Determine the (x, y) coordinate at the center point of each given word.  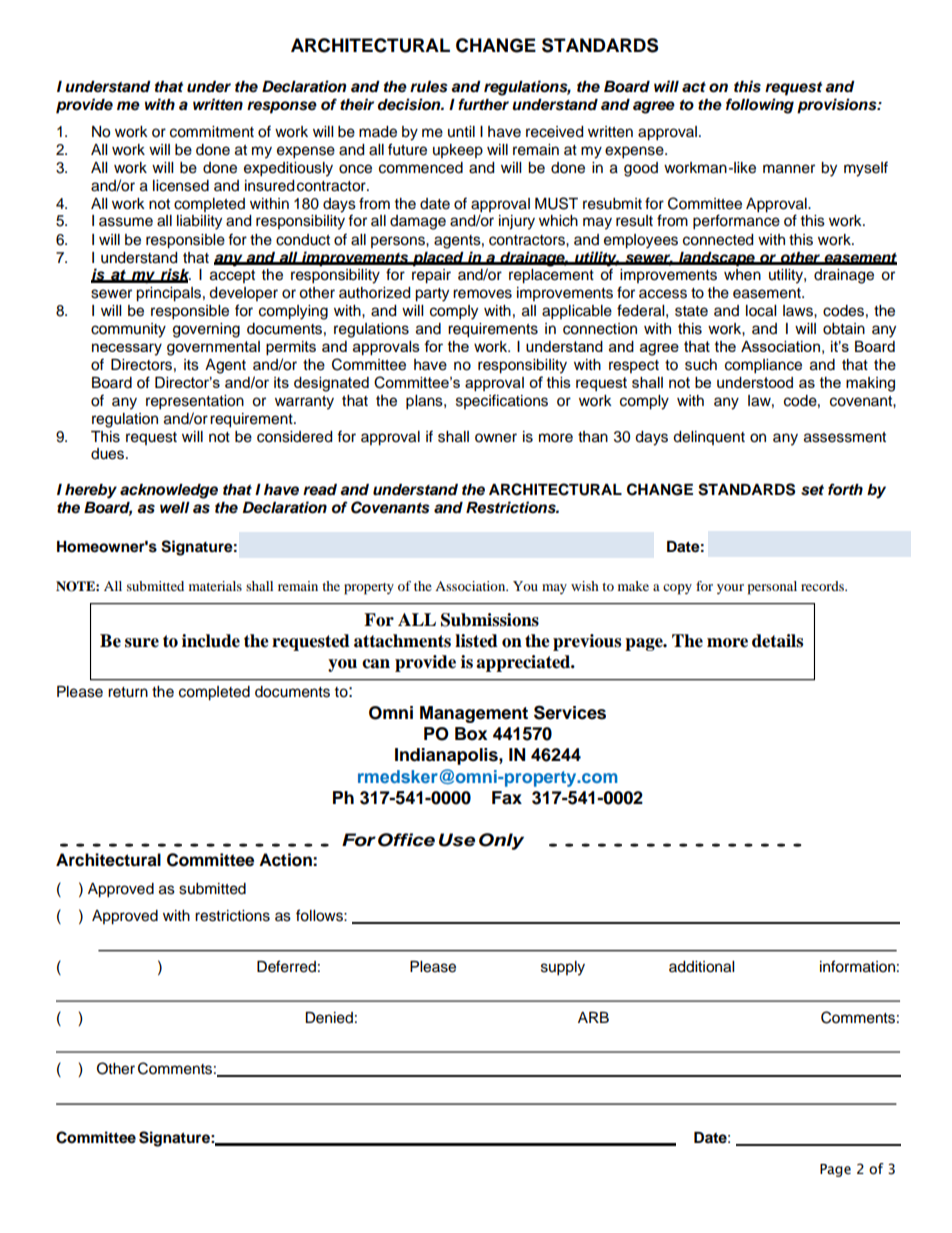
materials (215, 586)
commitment (212, 132)
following (760, 106)
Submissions (490, 620)
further (483, 104)
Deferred (286, 966)
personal (772, 588)
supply (563, 968)
